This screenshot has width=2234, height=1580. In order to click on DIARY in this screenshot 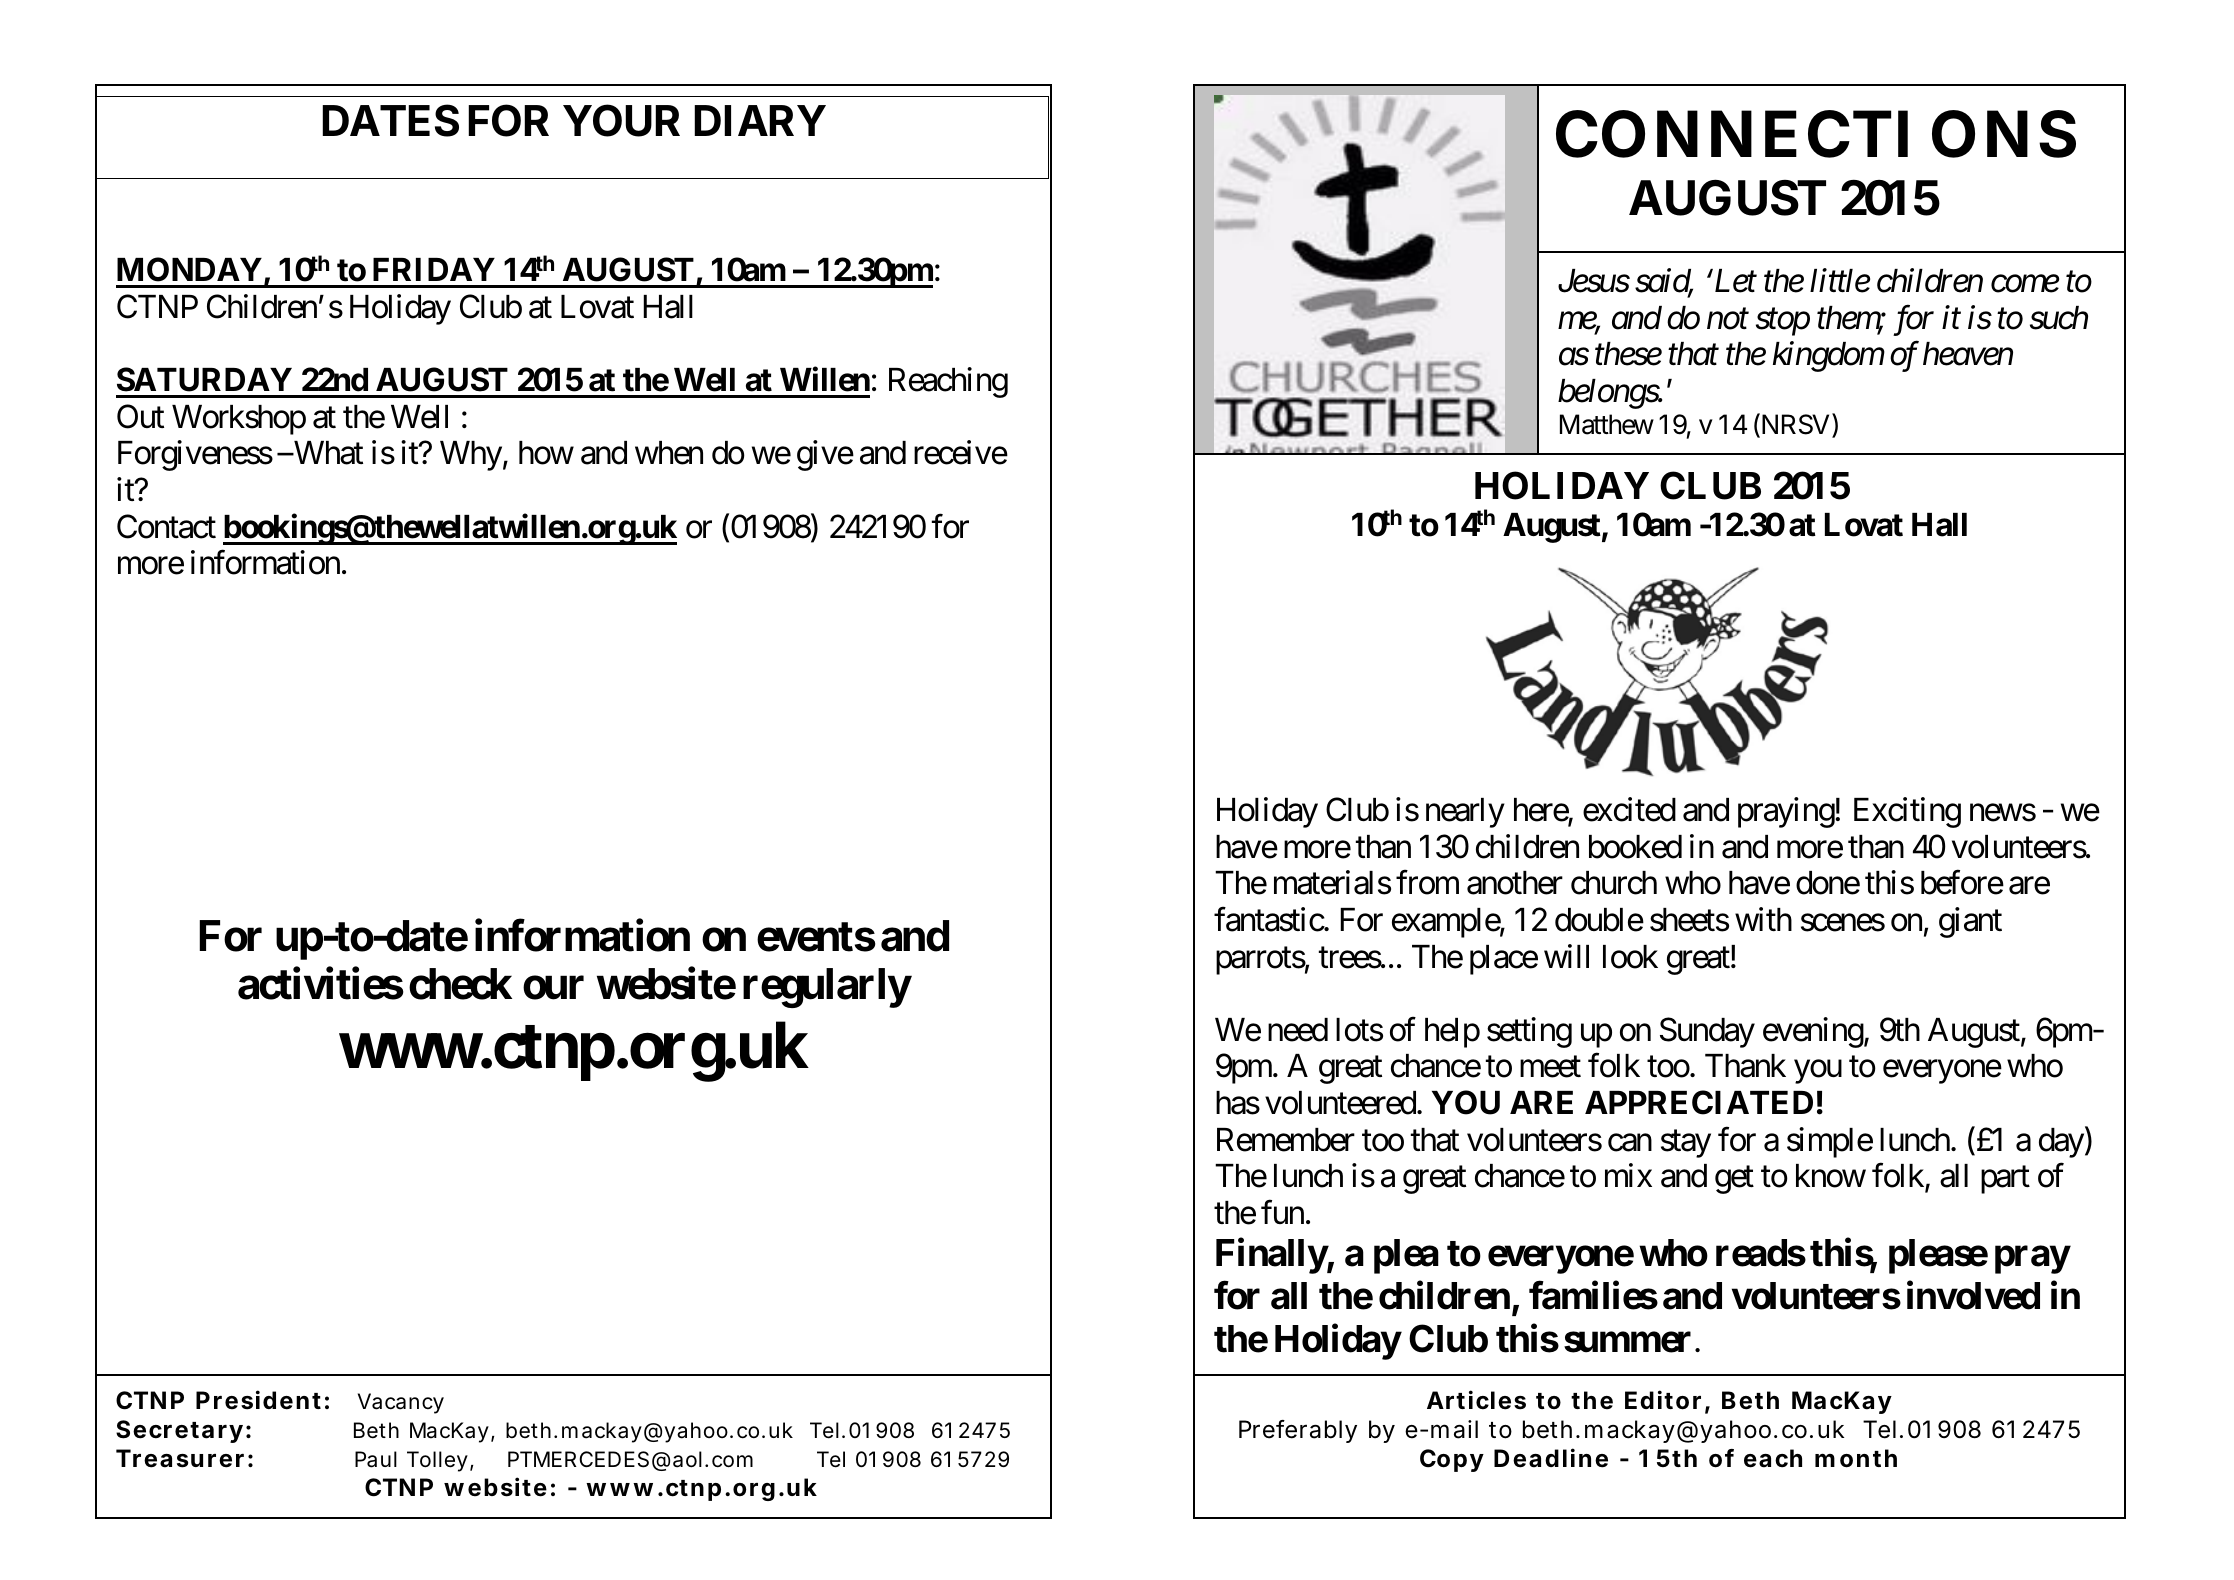, I will do `click(760, 120)`.
